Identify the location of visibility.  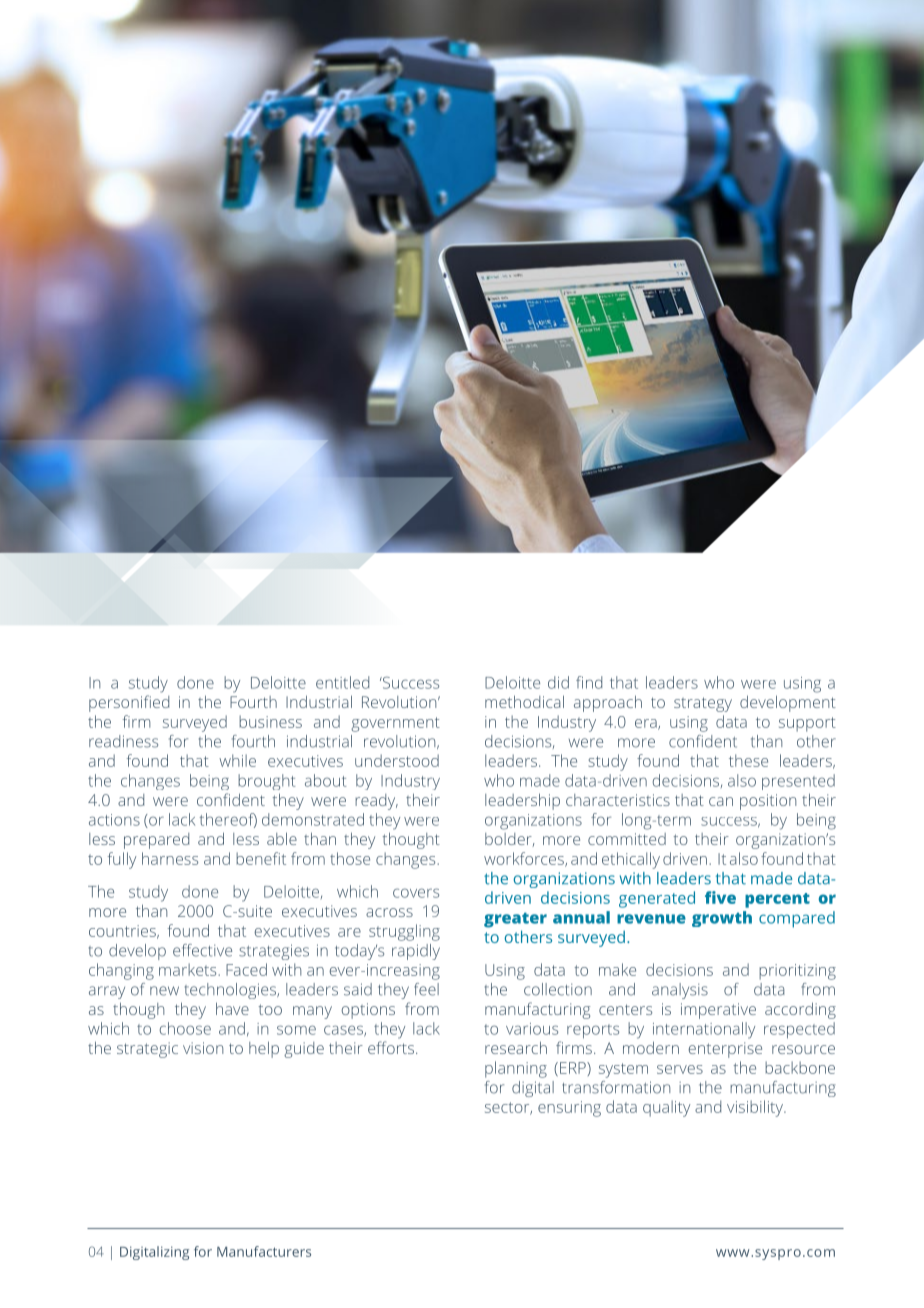
(756, 1108).
